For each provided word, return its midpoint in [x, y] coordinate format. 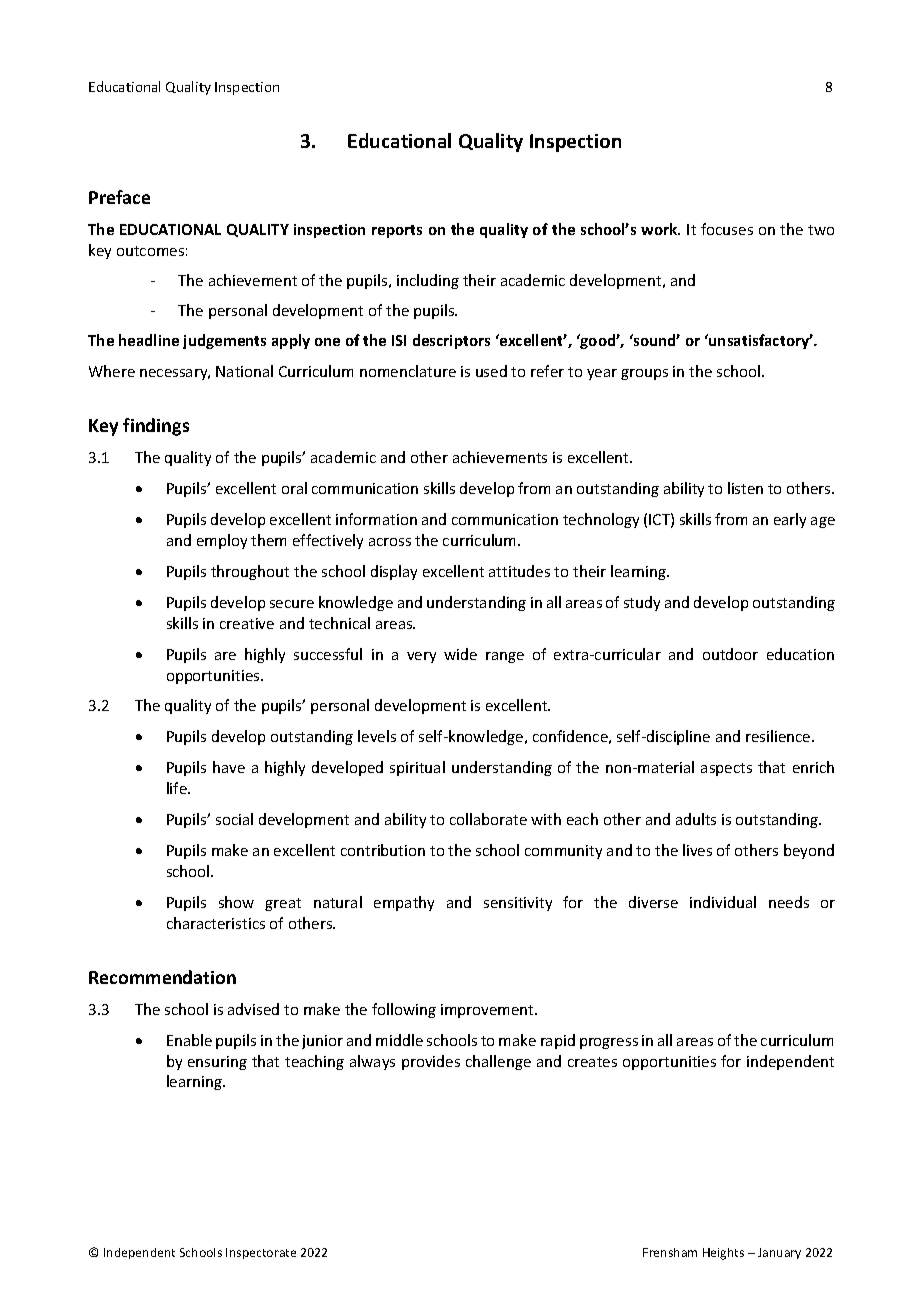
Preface [119, 197]
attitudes [519, 571]
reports [397, 231]
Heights [723, 1254]
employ [222, 541]
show [236, 902]
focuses [727, 229]
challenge [498, 1062]
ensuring [217, 1063]
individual [723, 902]
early [790, 520]
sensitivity [518, 904]
